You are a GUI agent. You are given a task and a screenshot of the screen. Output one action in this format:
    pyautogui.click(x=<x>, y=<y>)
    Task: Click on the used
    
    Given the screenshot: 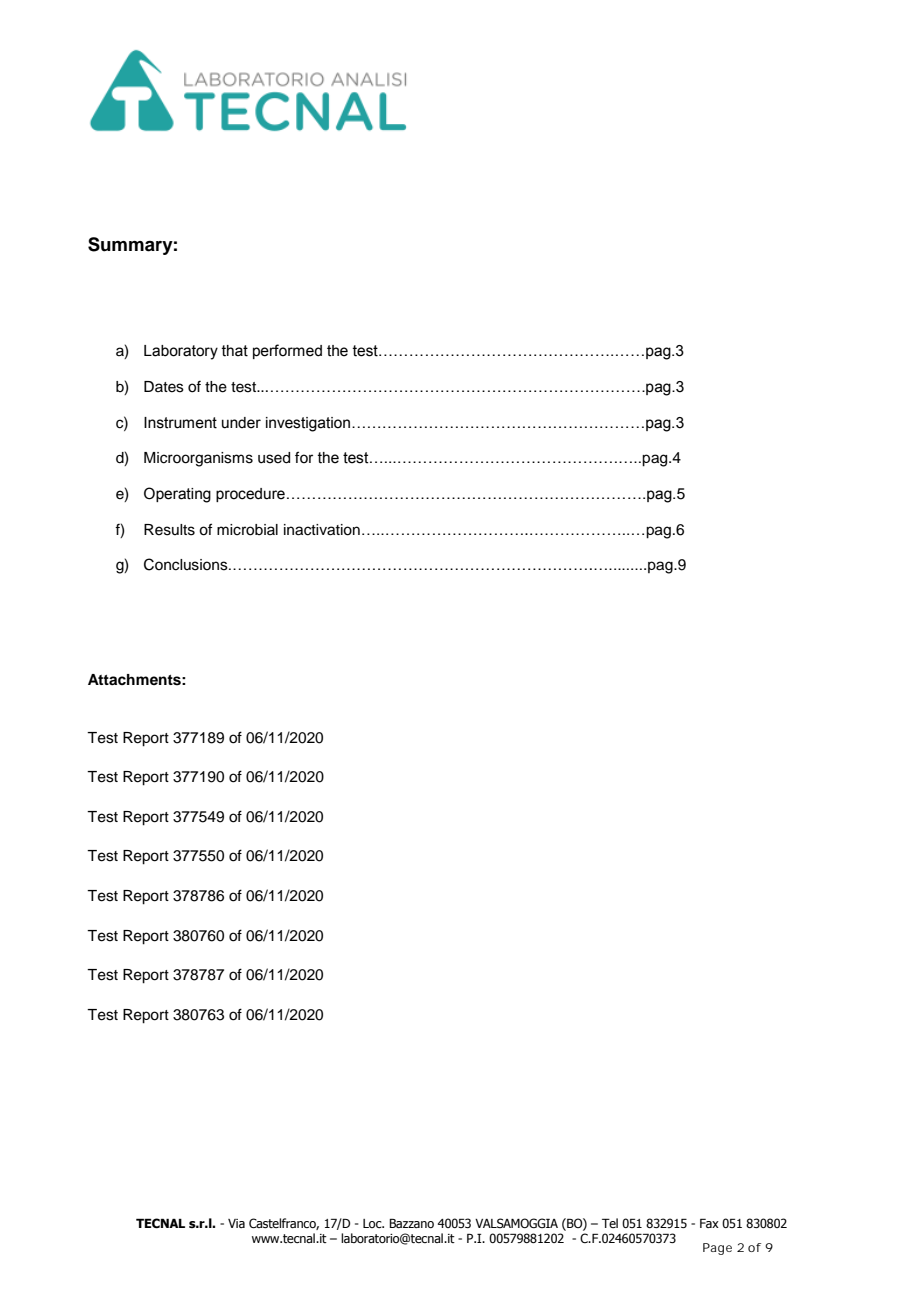 What is the action you would take?
    pyautogui.click(x=274, y=458)
